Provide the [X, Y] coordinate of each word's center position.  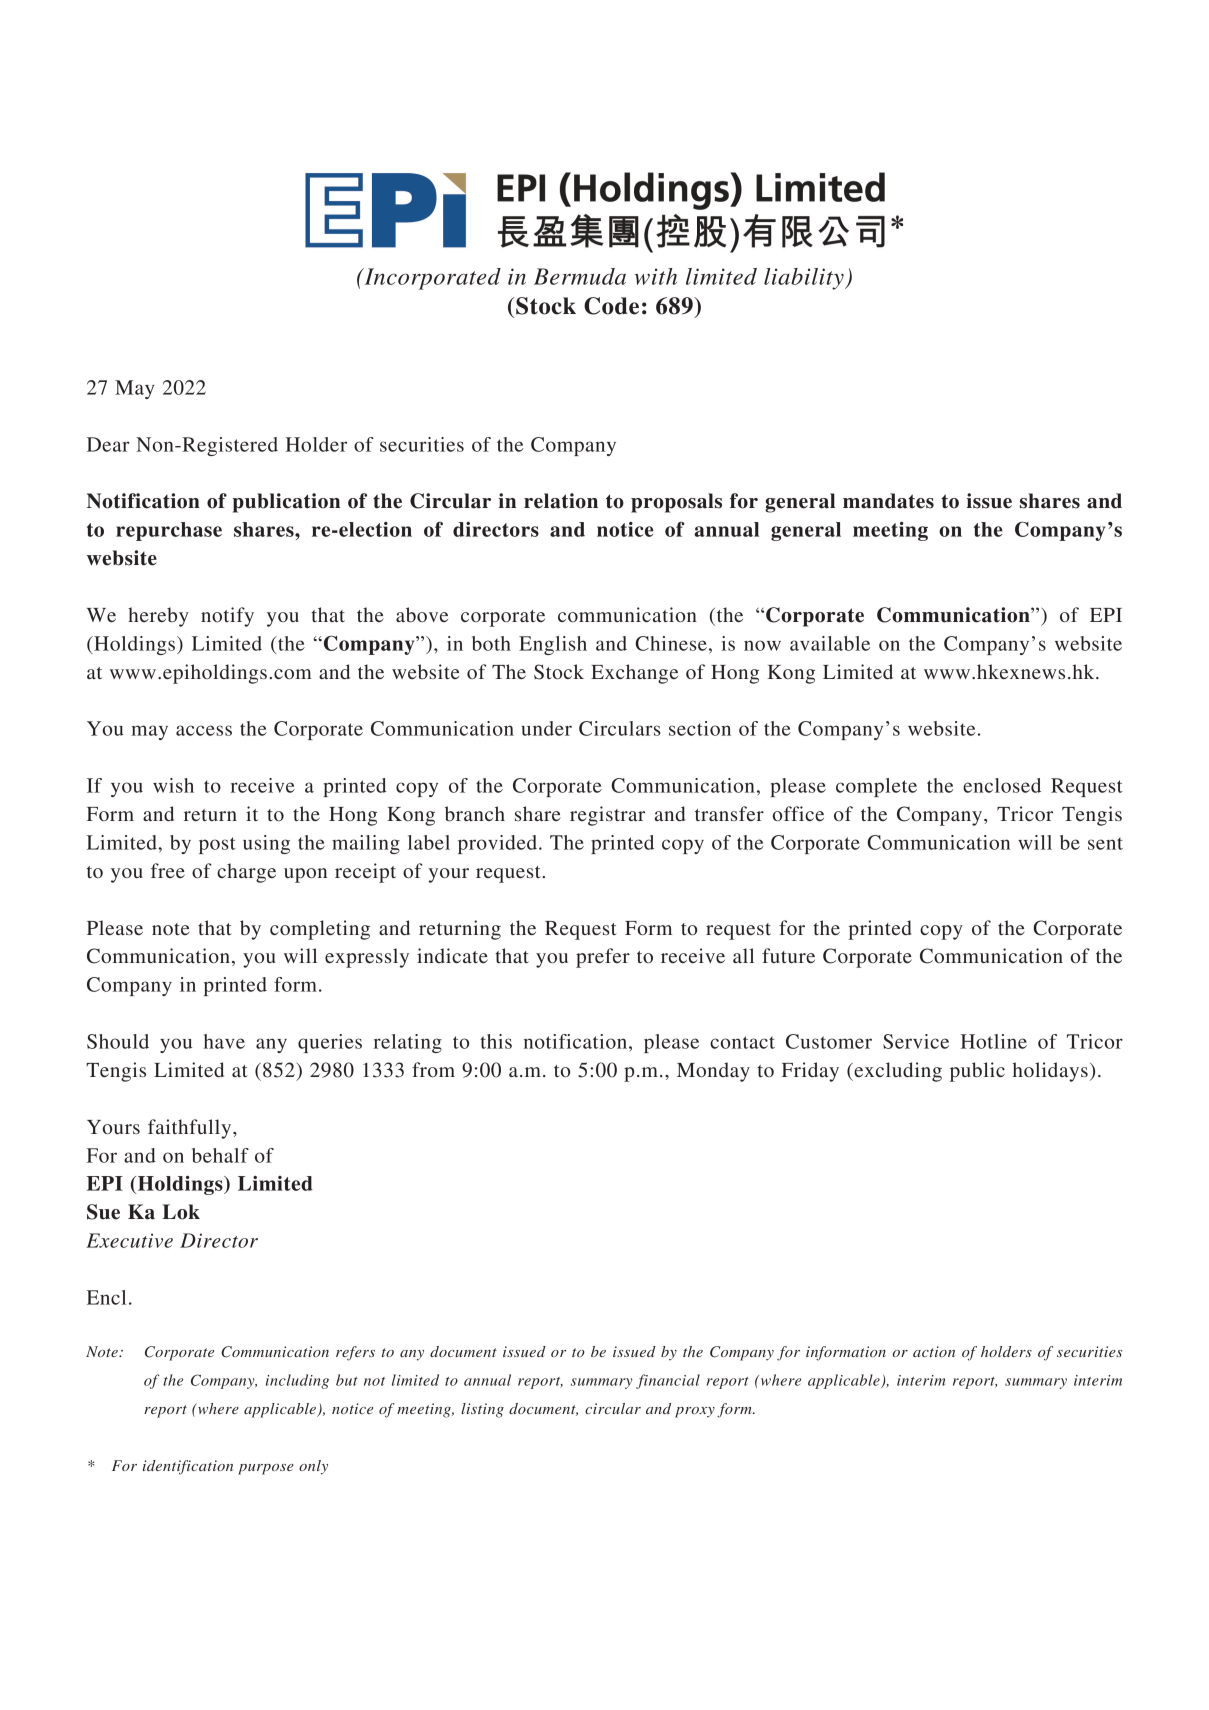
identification [188, 1467]
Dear [108, 444]
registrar [607, 816]
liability [805, 279]
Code [611, 306]
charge [246, 873]
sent [1105, 843]
